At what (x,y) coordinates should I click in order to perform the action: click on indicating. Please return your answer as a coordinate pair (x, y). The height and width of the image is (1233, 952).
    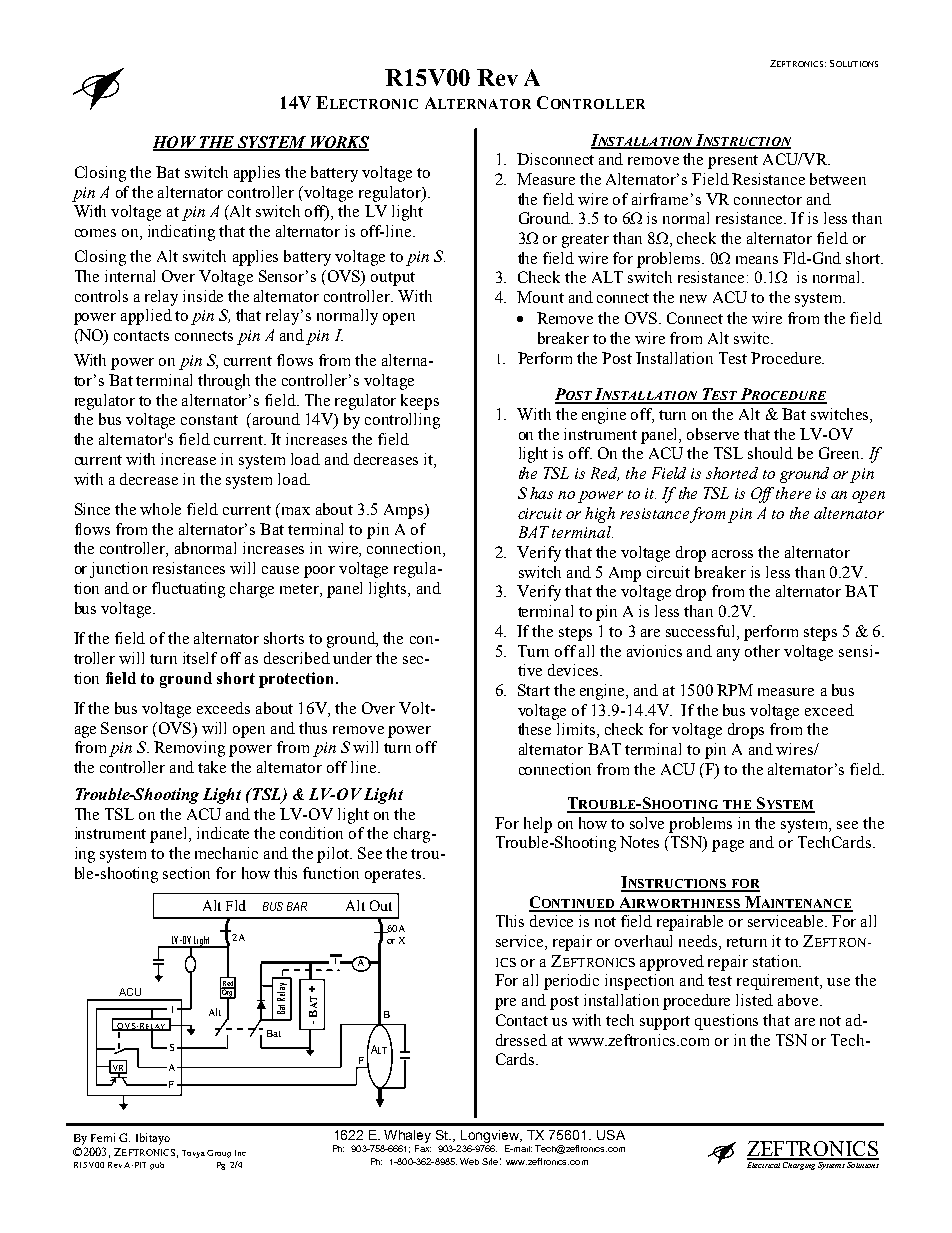
    Looking at the image, I should click on (181, 233).
